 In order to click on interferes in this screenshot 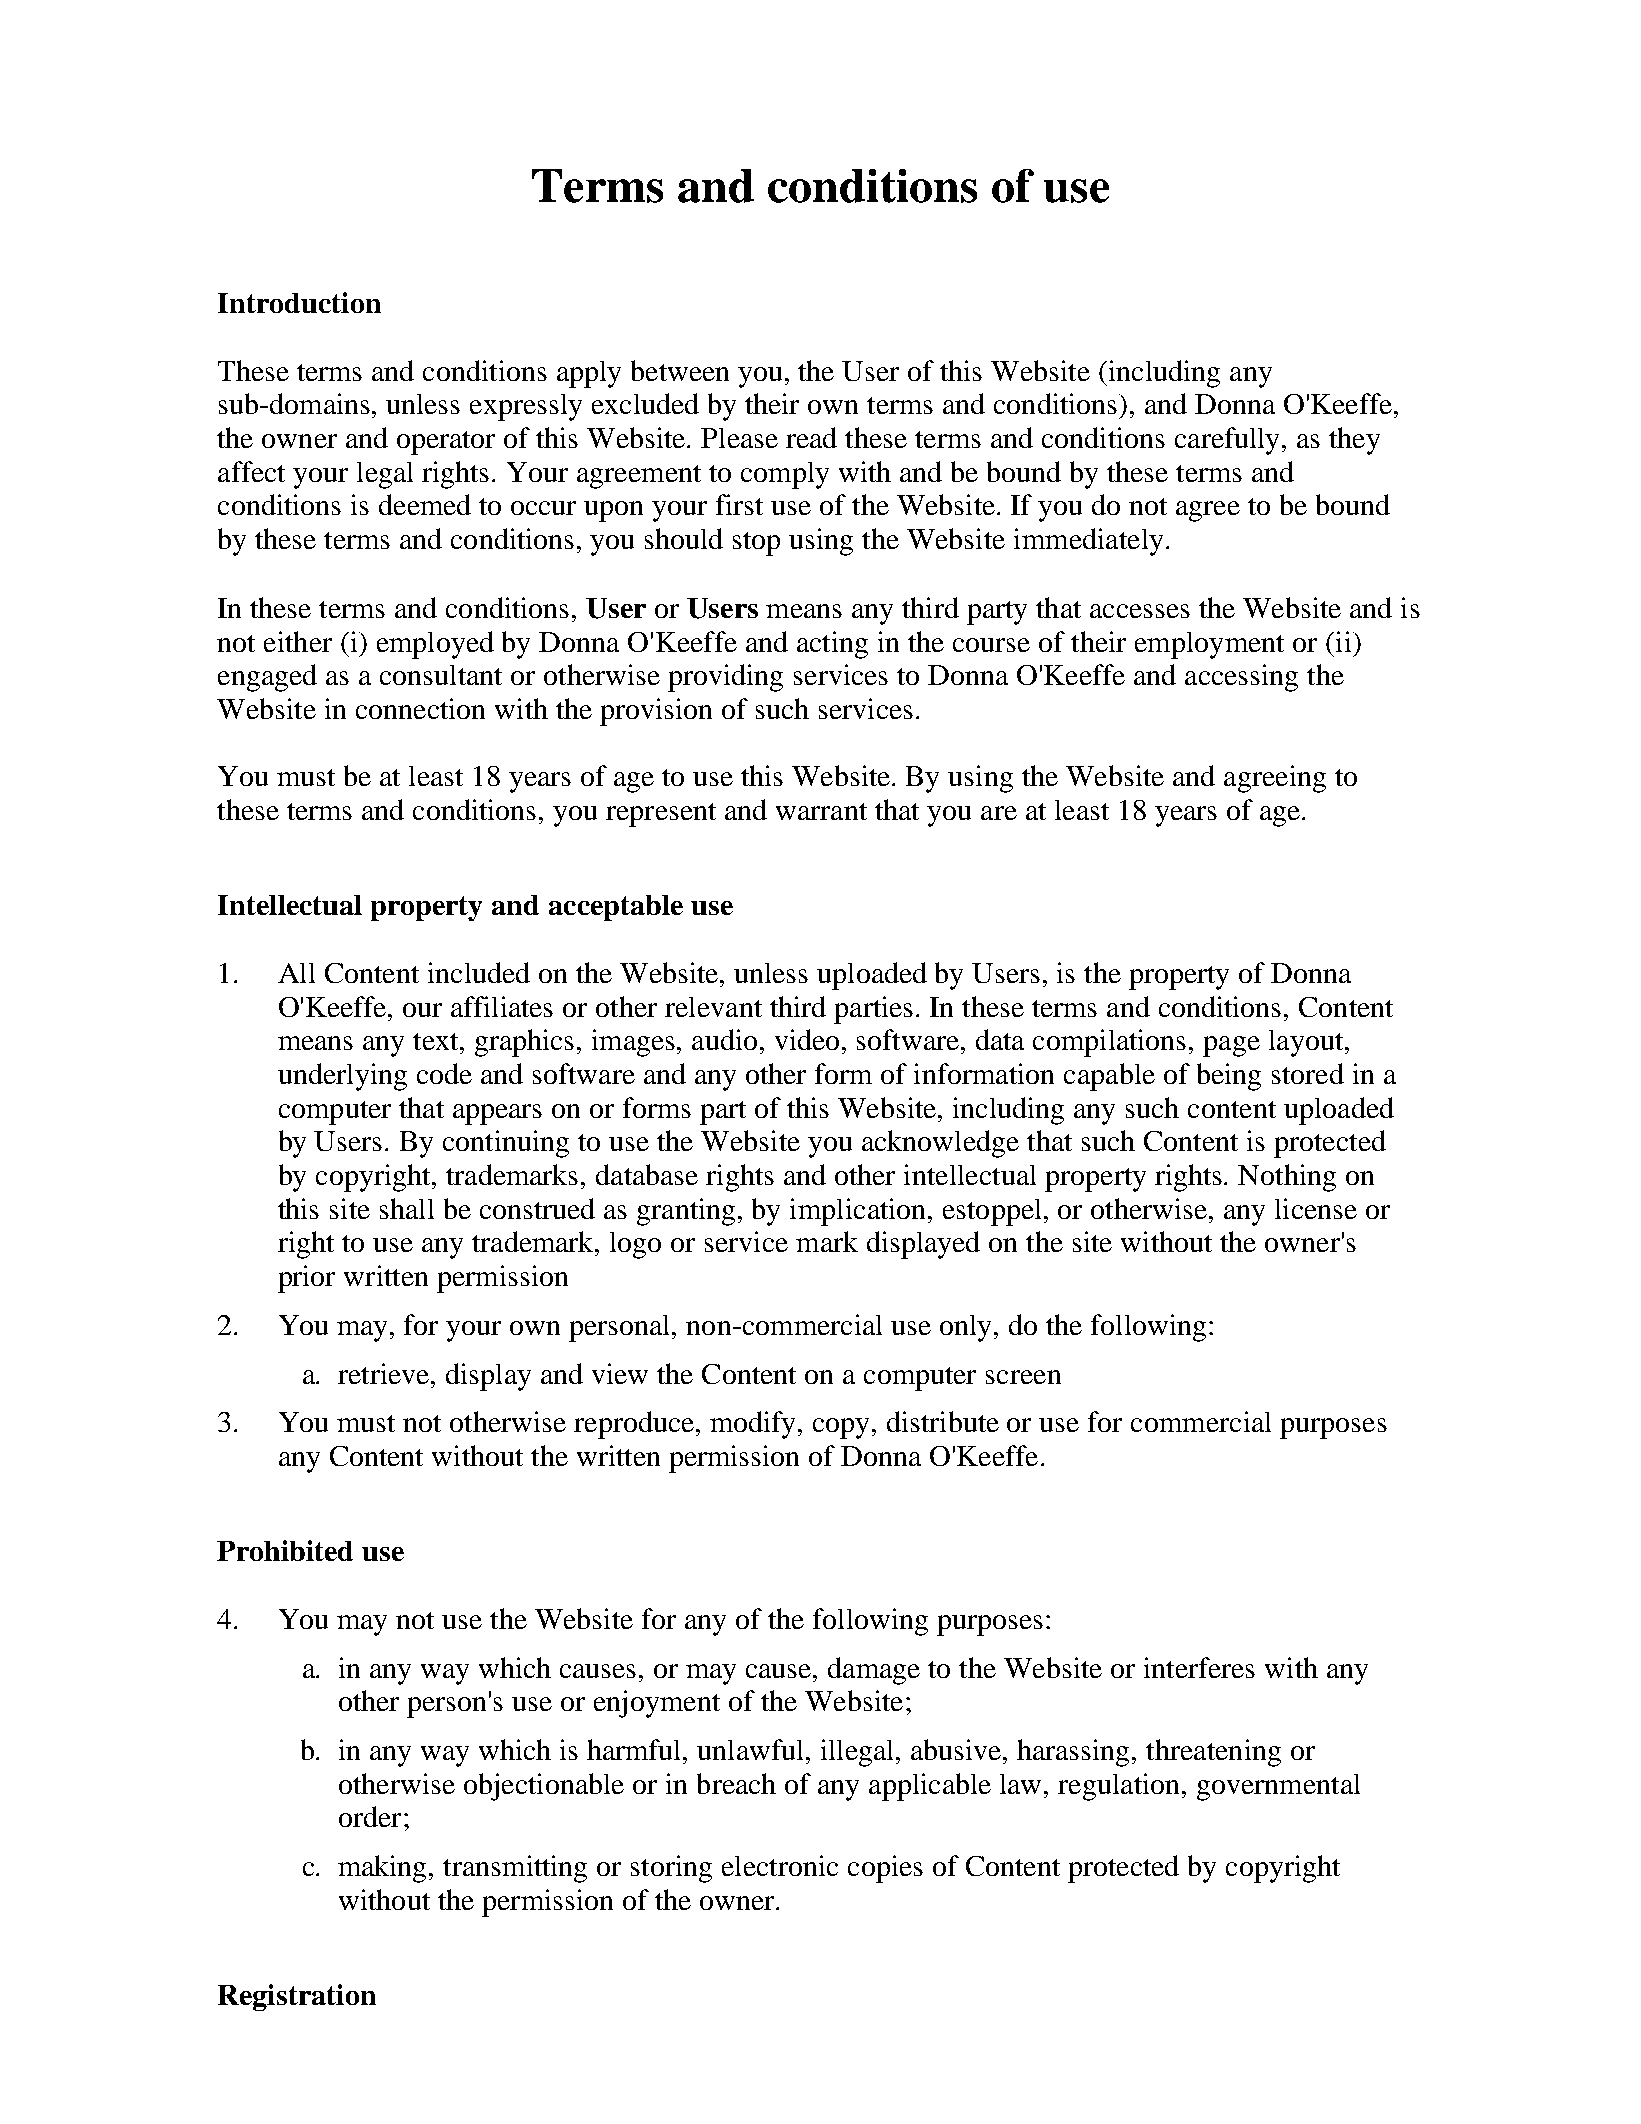, I will do `click(1199, 1667)`.
